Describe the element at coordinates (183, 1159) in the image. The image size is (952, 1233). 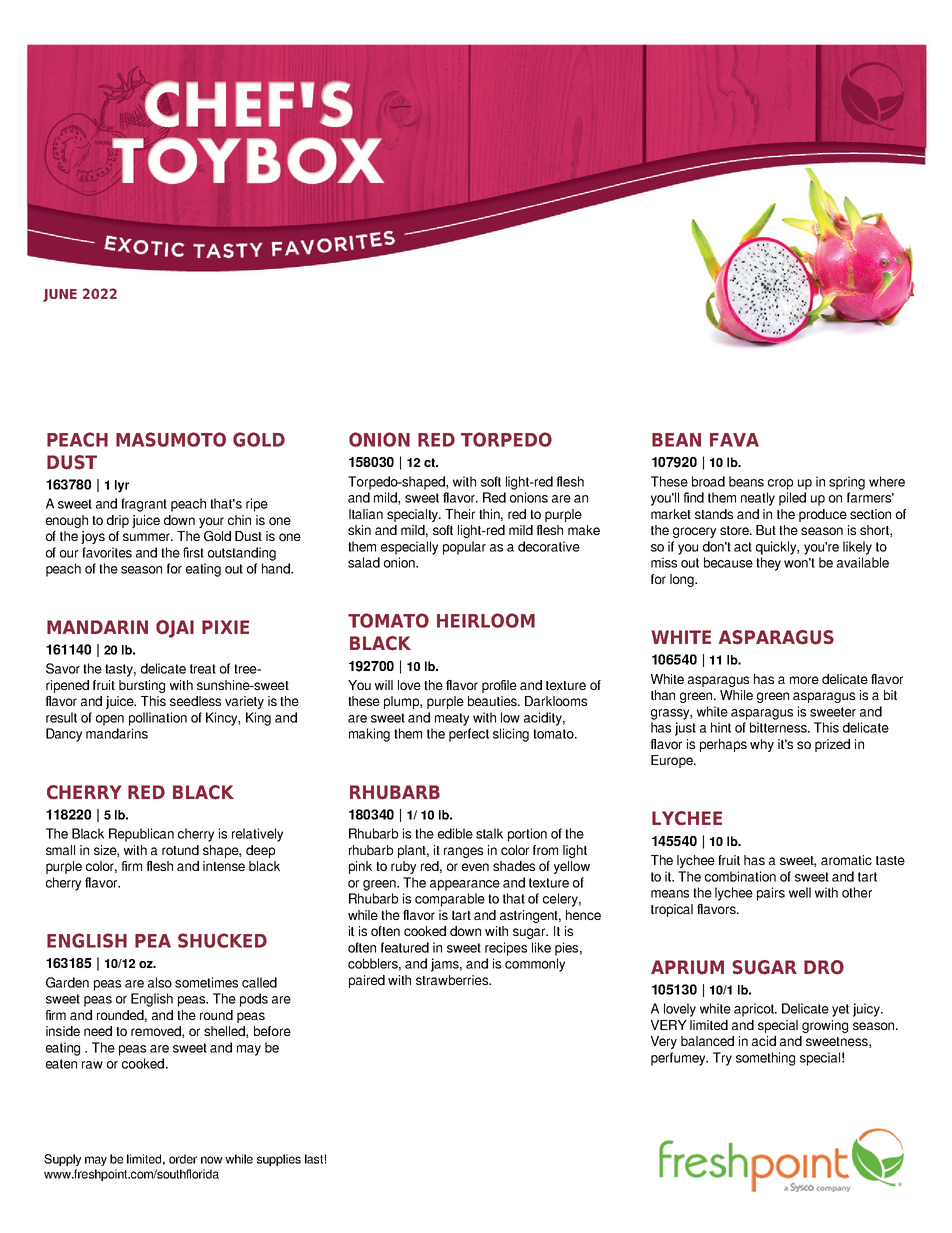
I see `order` at that location.
